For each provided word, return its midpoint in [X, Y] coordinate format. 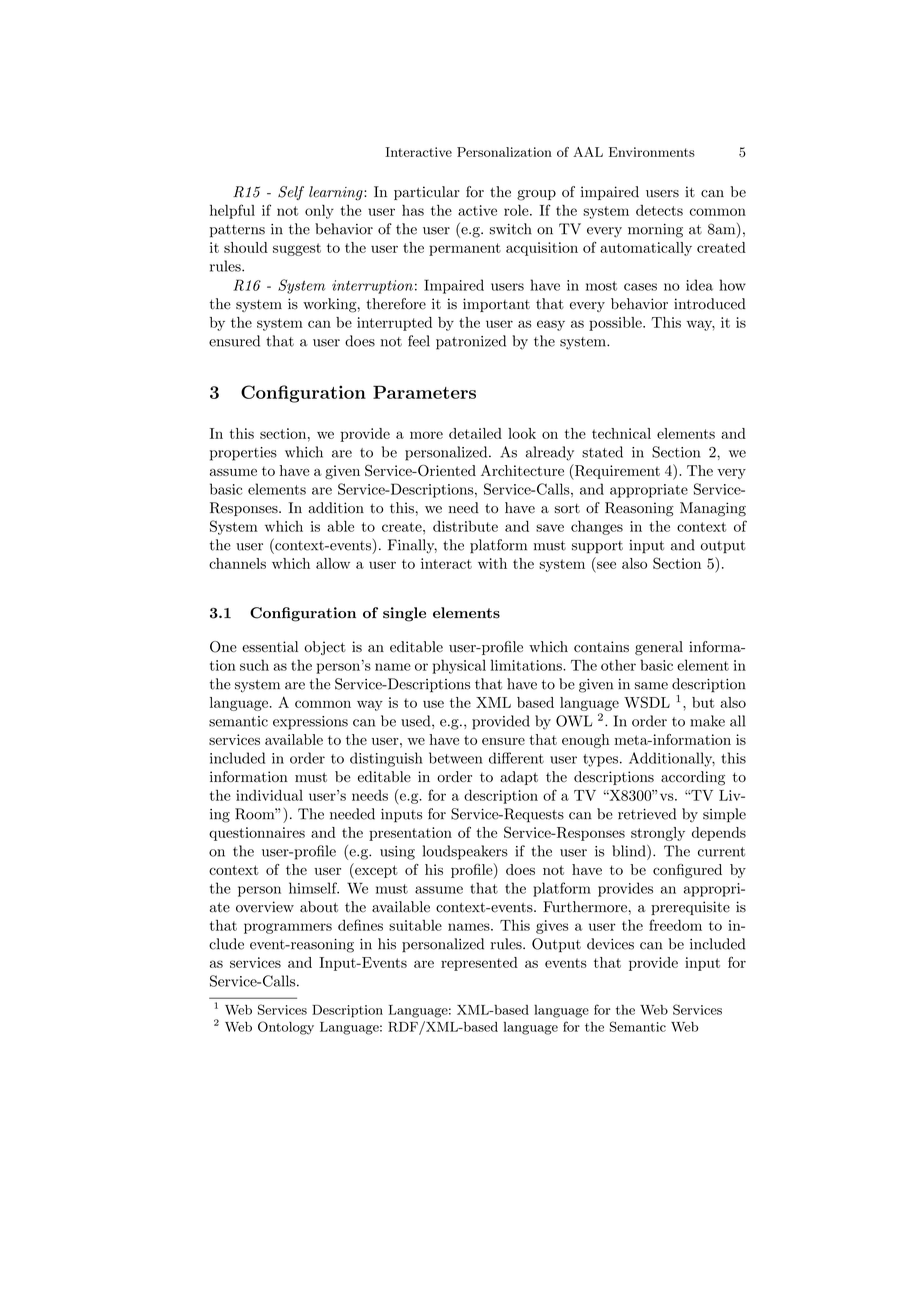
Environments [652, 152]
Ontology [286, 1028]
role [516, 210]
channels [237, 563]
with [492, 563]
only [319, 212]
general [659, 648]
